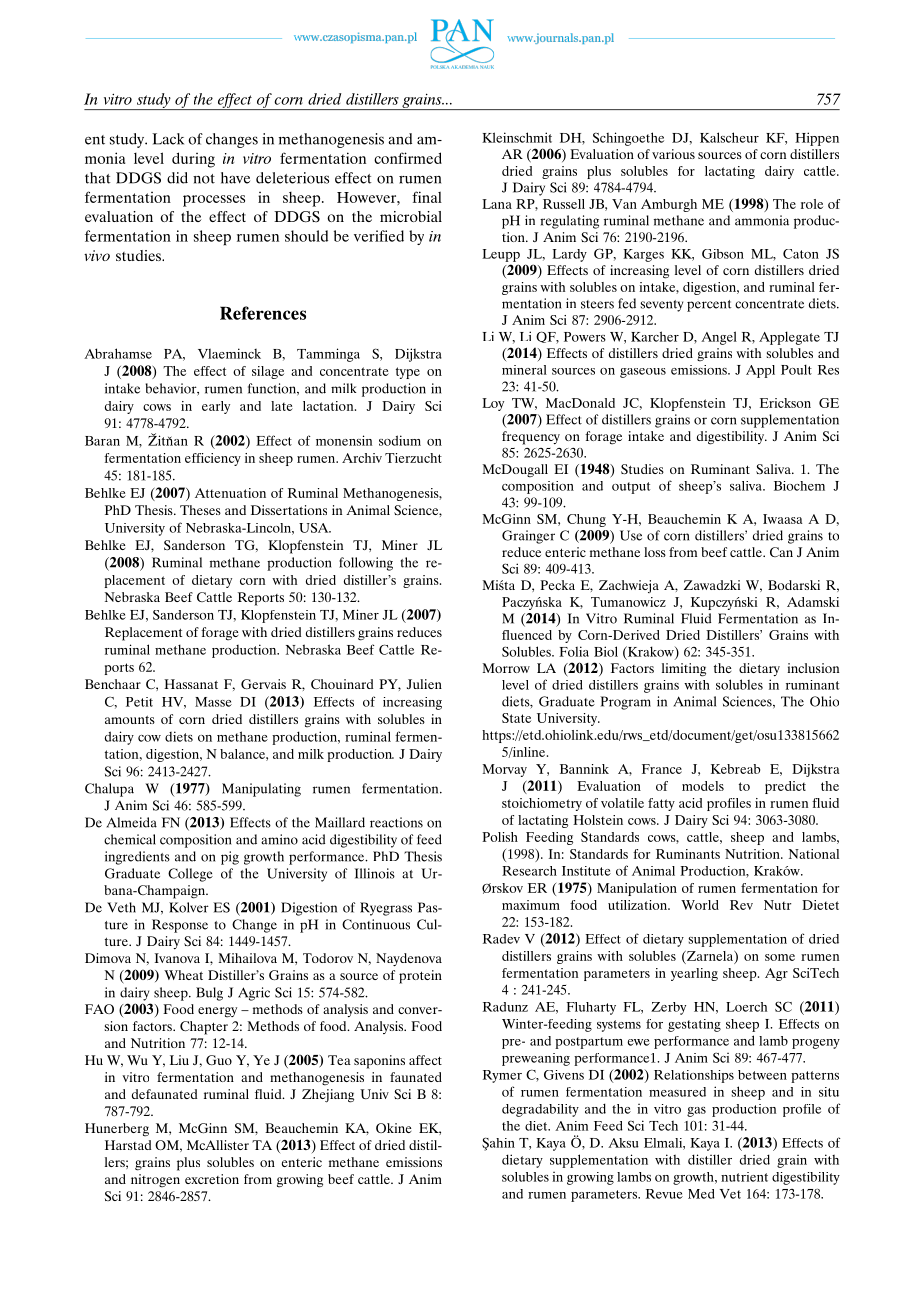  What do you see at coordinates (177, 178) in the screenshot?
I see `did` at bounding box center [177, 178].
